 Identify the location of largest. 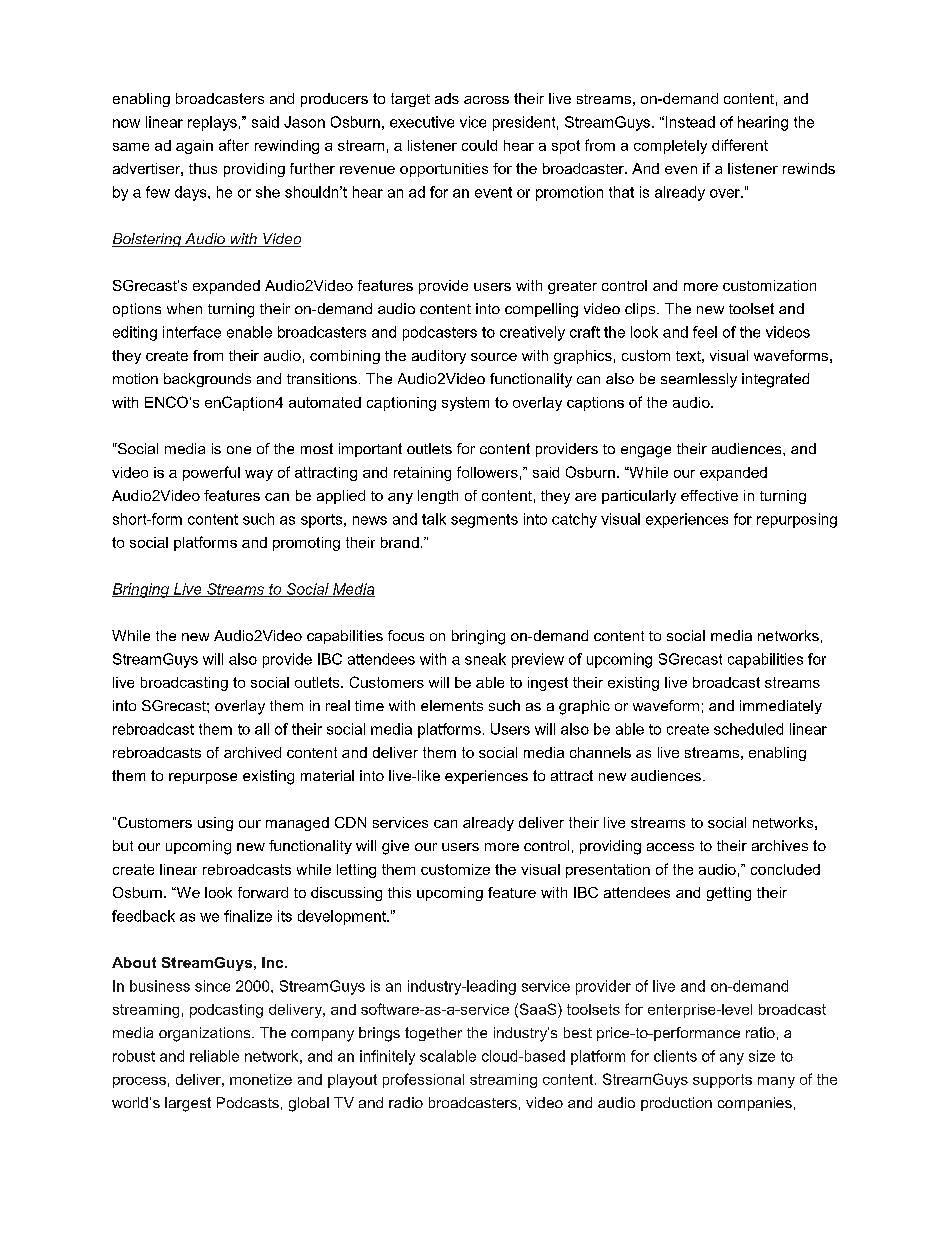
(188, 1104).
